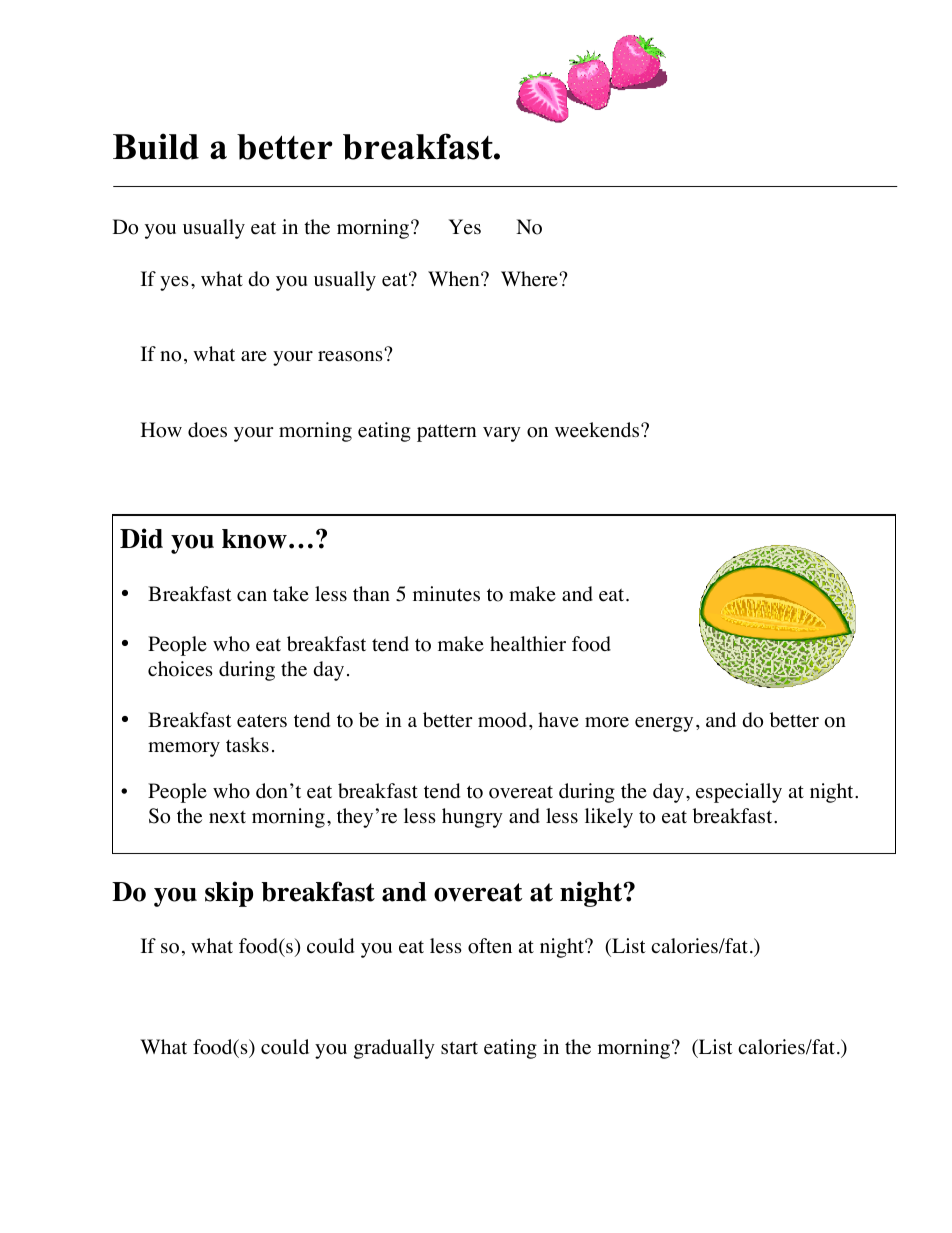  What do you see at coordinates (502, 720) in the screenshot?
I see `mood` at bounding box center [502, 720].
